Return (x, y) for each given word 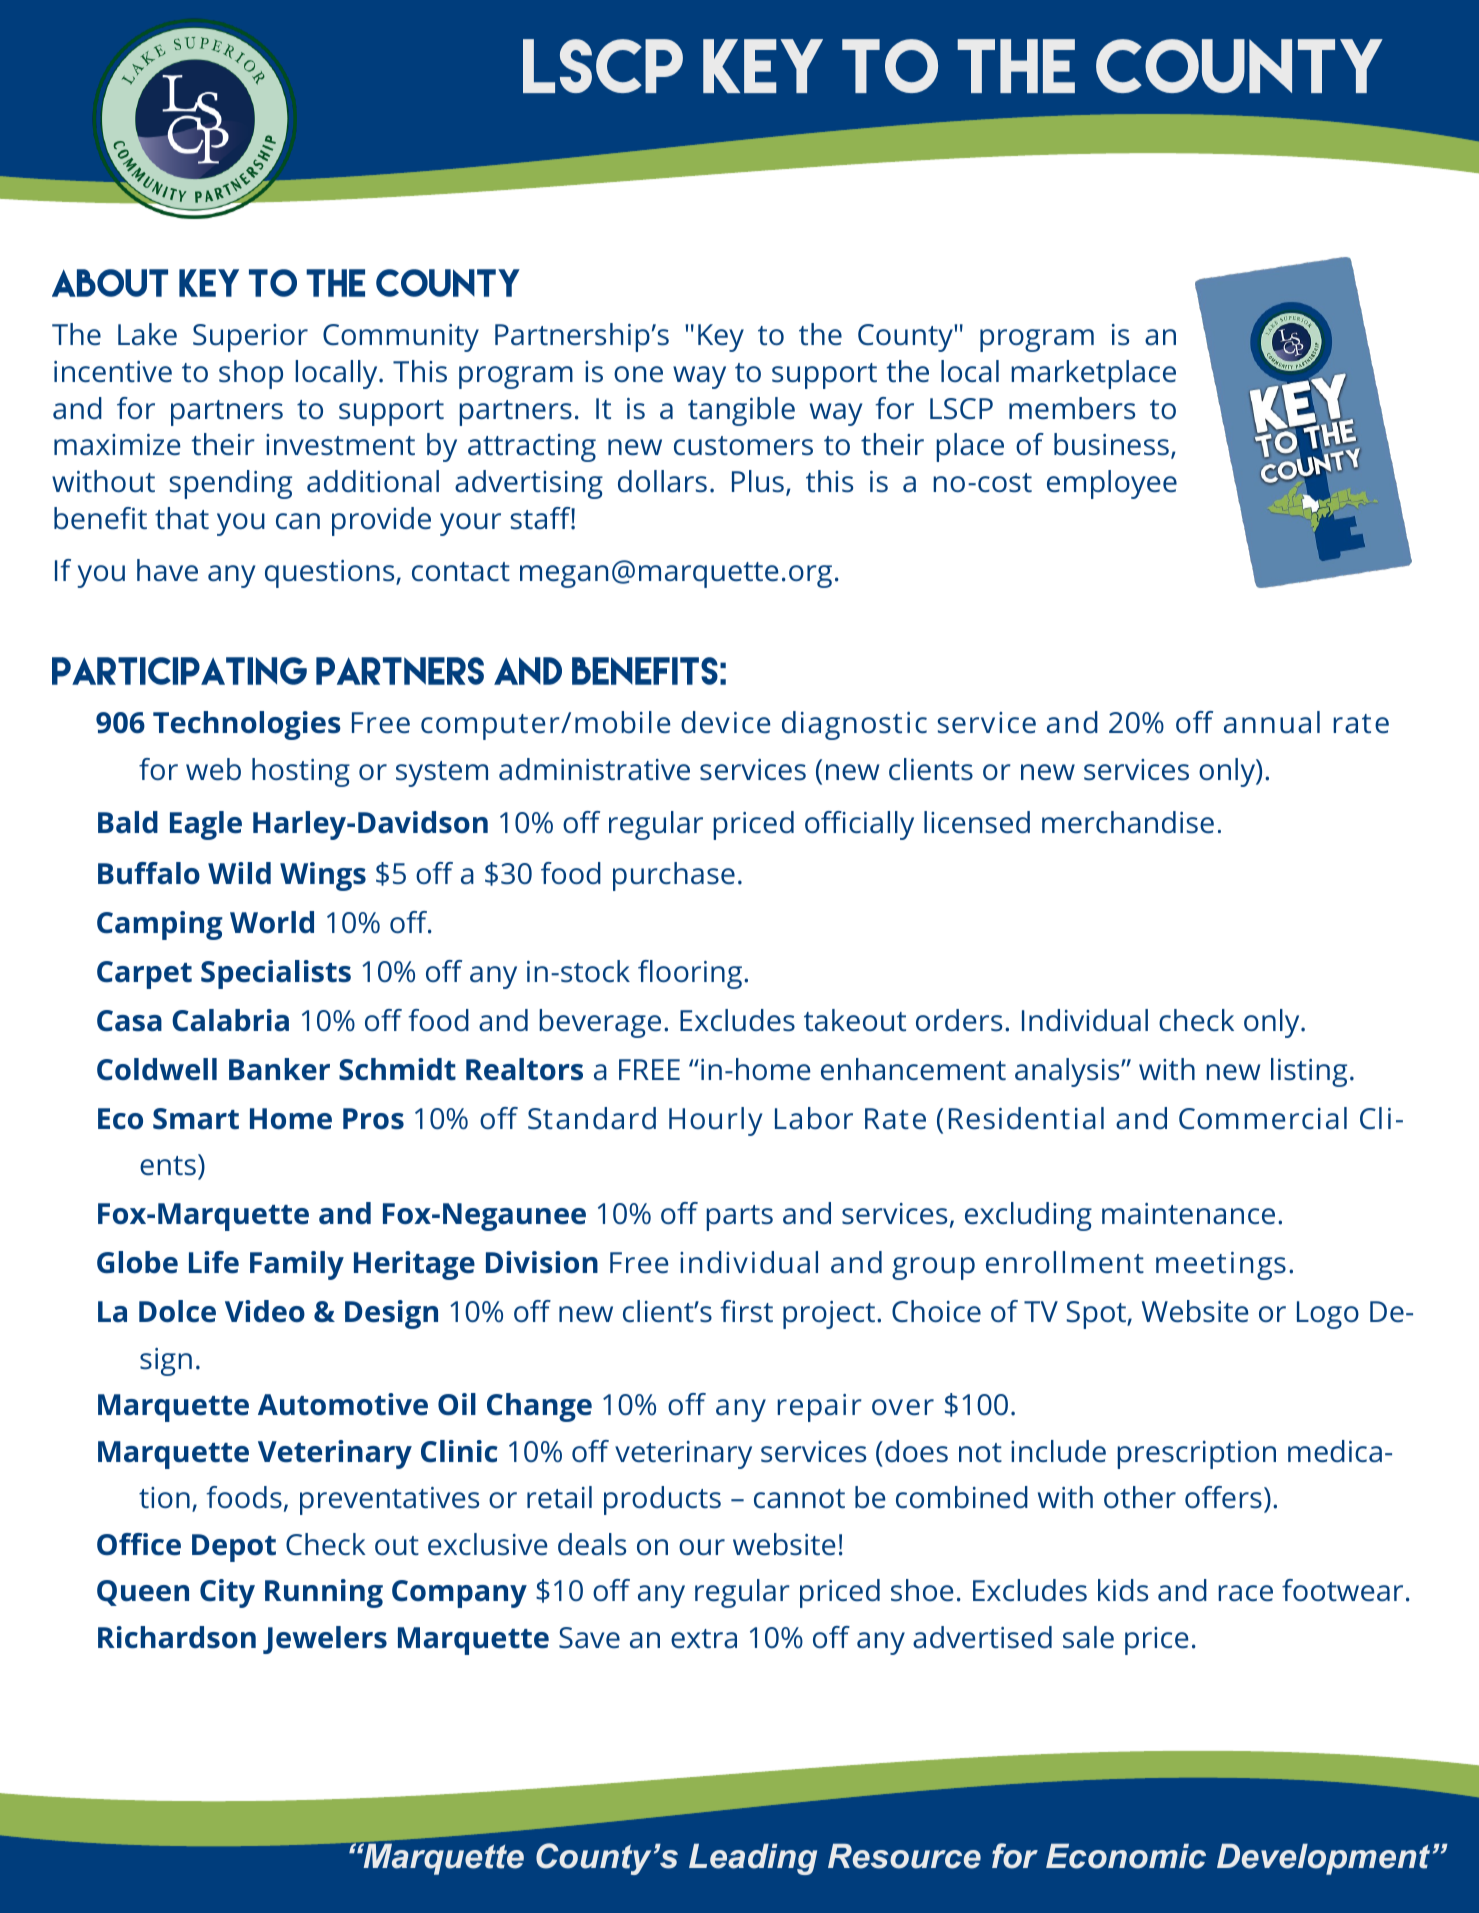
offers (1223, 1497)
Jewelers (325, 1640)
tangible (741, 411)
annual (1272, 722)
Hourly (715, 1121)
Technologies (247, 725)
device (725, 722)
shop (251, 374)
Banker (279, 1069)
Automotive (343, 1404)
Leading (753, 1859)
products (662, 1500)
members (1072, 408)
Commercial (1263, 1118)
